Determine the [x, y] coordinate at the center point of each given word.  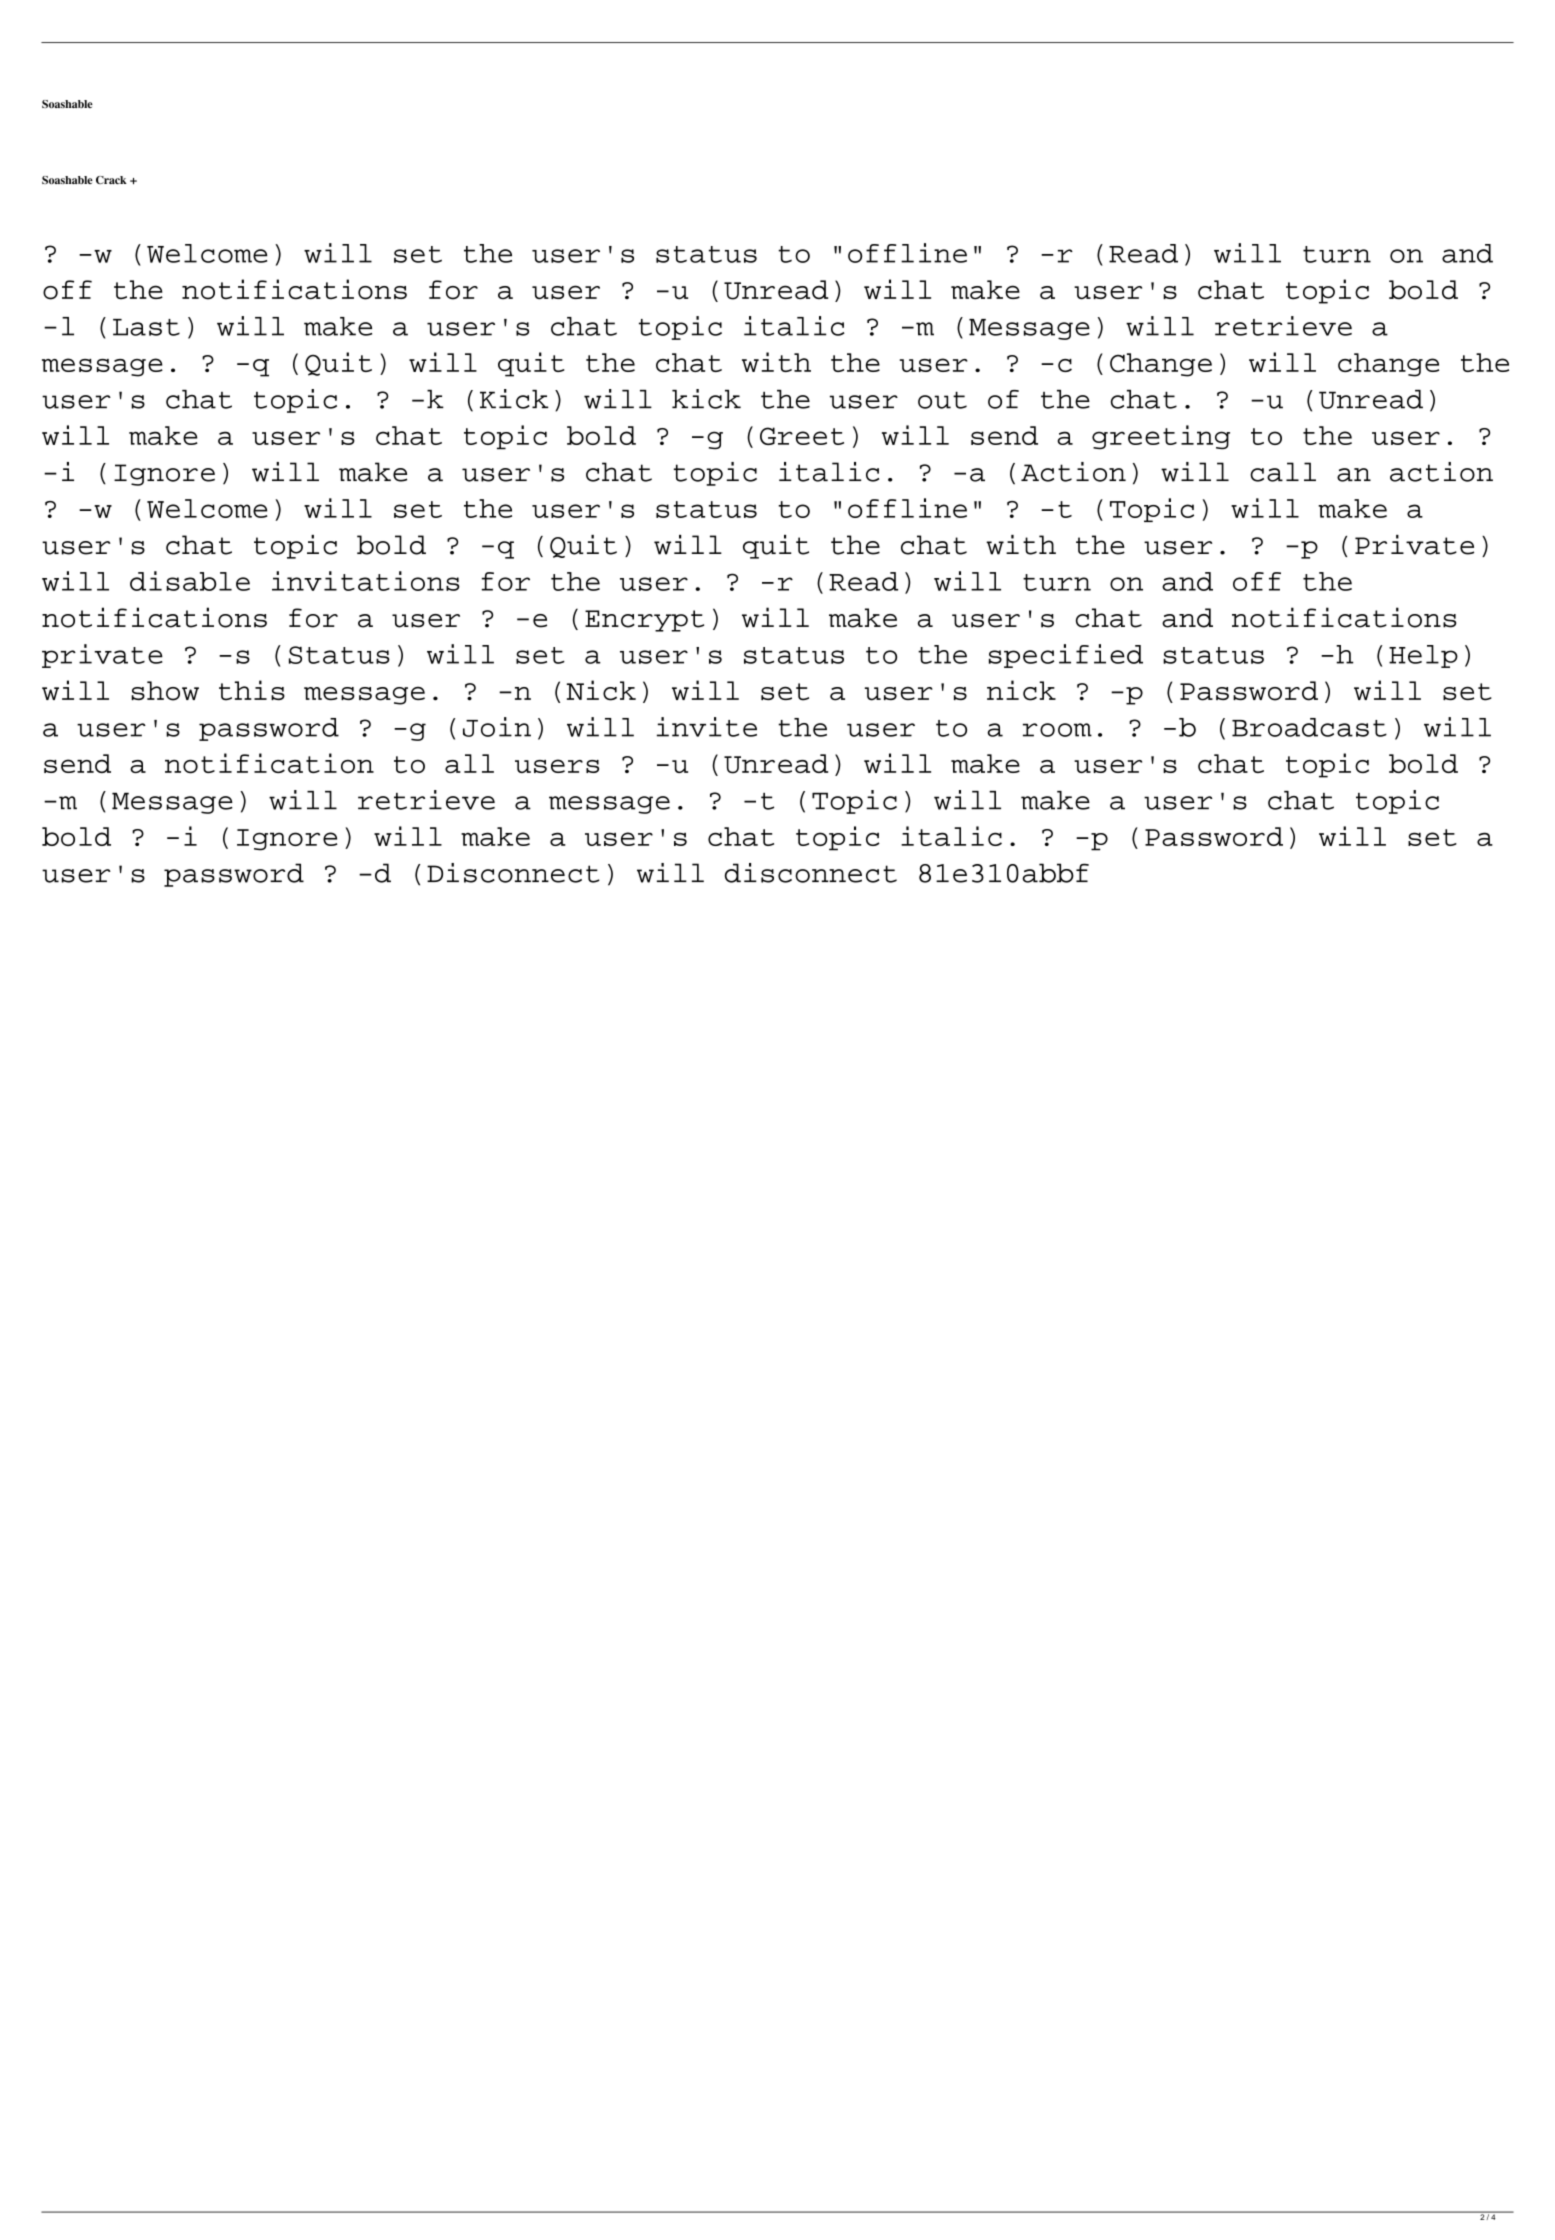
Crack [111, 180]
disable [190, 581]
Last [146, 327]
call [1283, 472]
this [252, 690]
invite [707, 727]
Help [1423, 656]
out [942, 400]
